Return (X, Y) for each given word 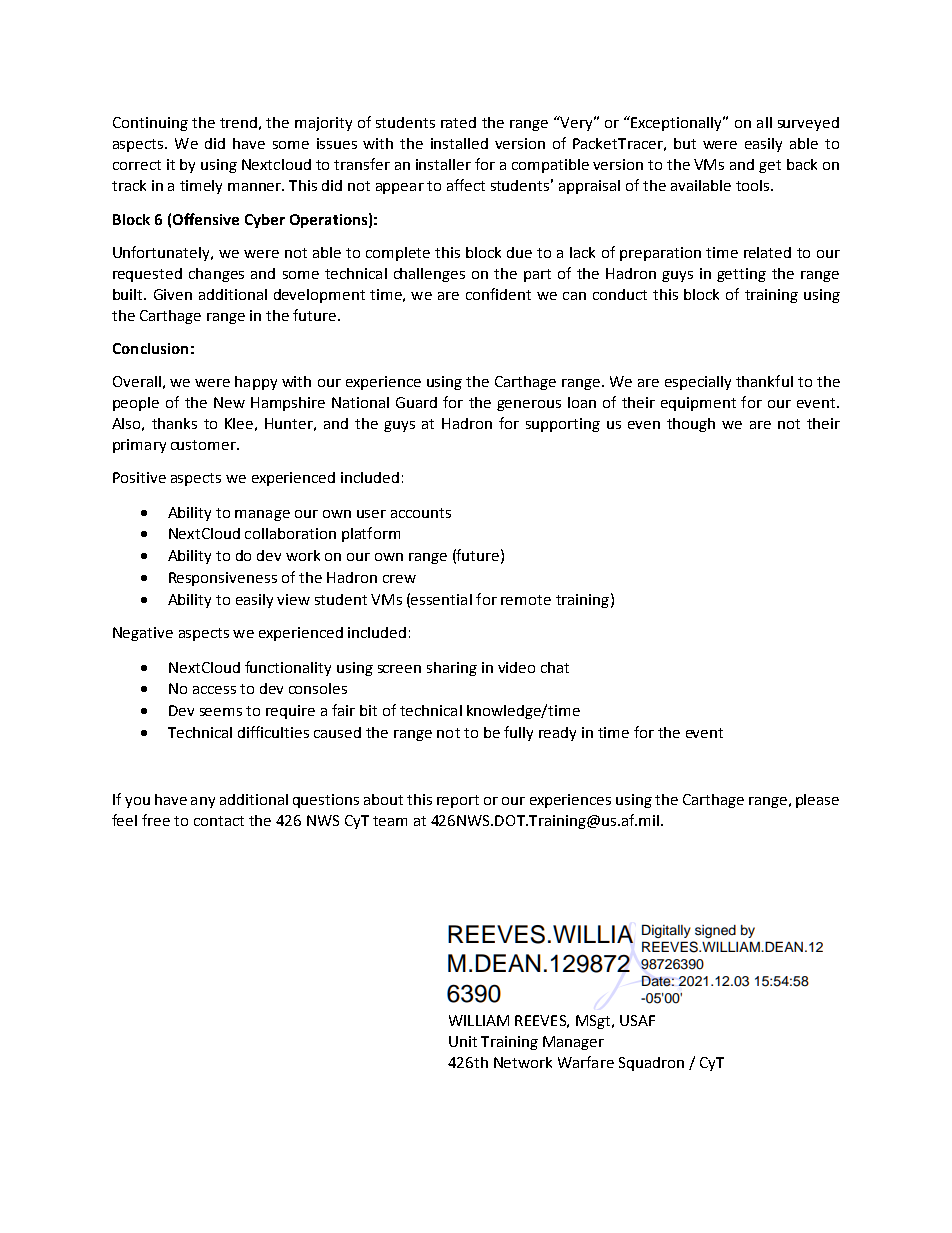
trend (238, 122)
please (817, 801)
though (691, 425)
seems (221, 712)
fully (518, 733)
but (685, 143)
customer (204, 445)
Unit (463, 1041)
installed (459, 143)
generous (529, 405)
